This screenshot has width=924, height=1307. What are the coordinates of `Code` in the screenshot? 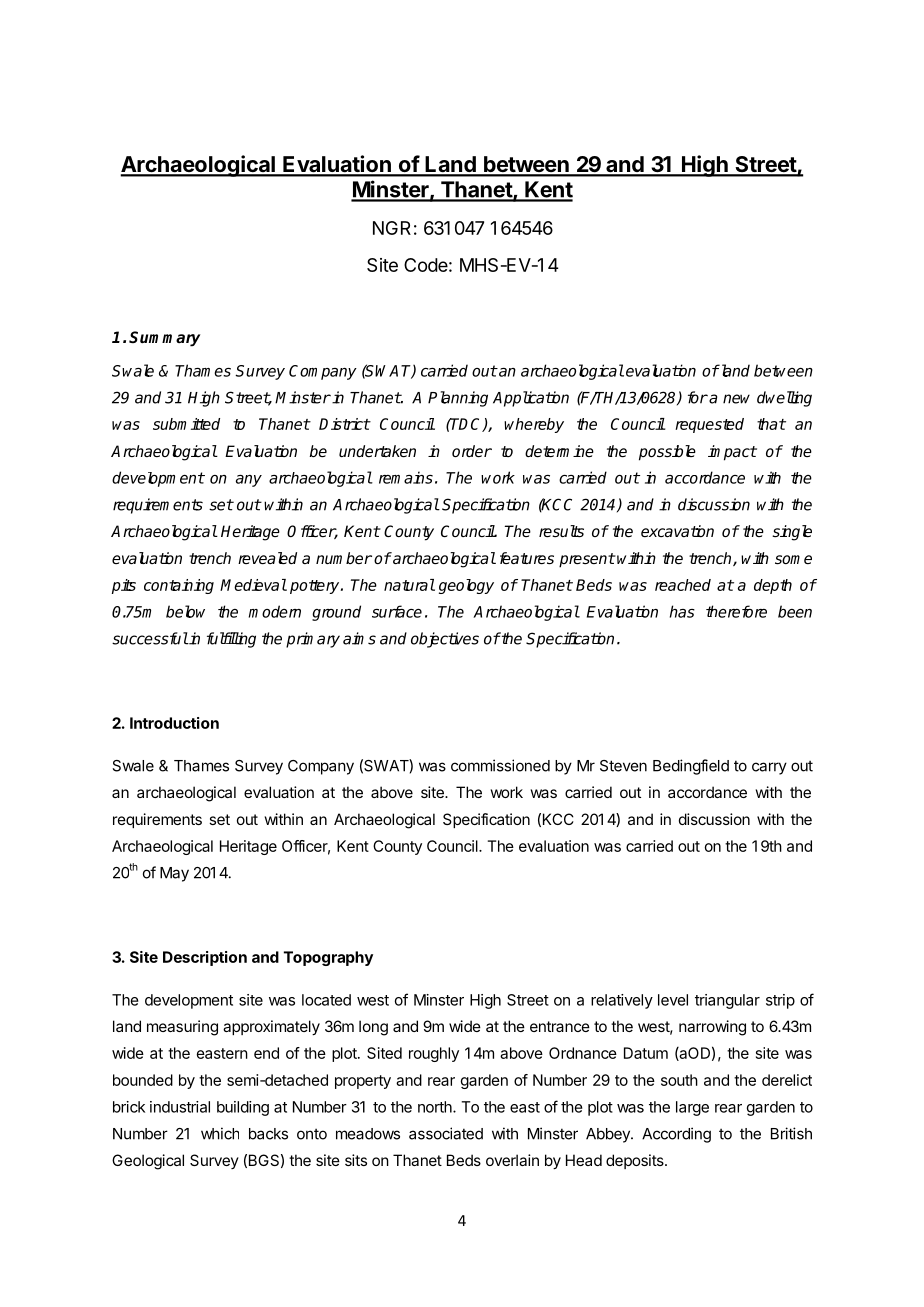 It's located at (426, 265).
